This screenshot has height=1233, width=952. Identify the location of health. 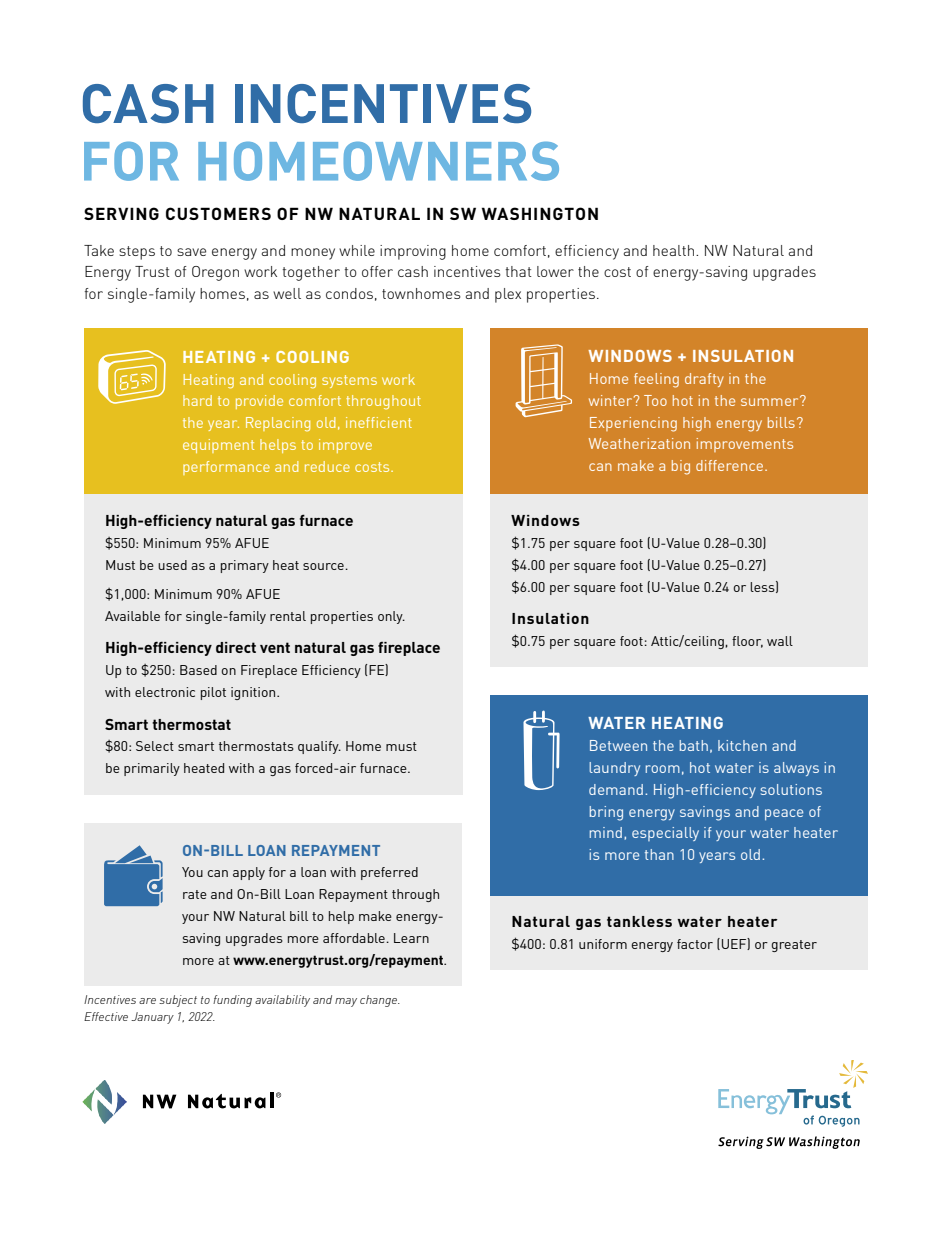
(673, 250).
